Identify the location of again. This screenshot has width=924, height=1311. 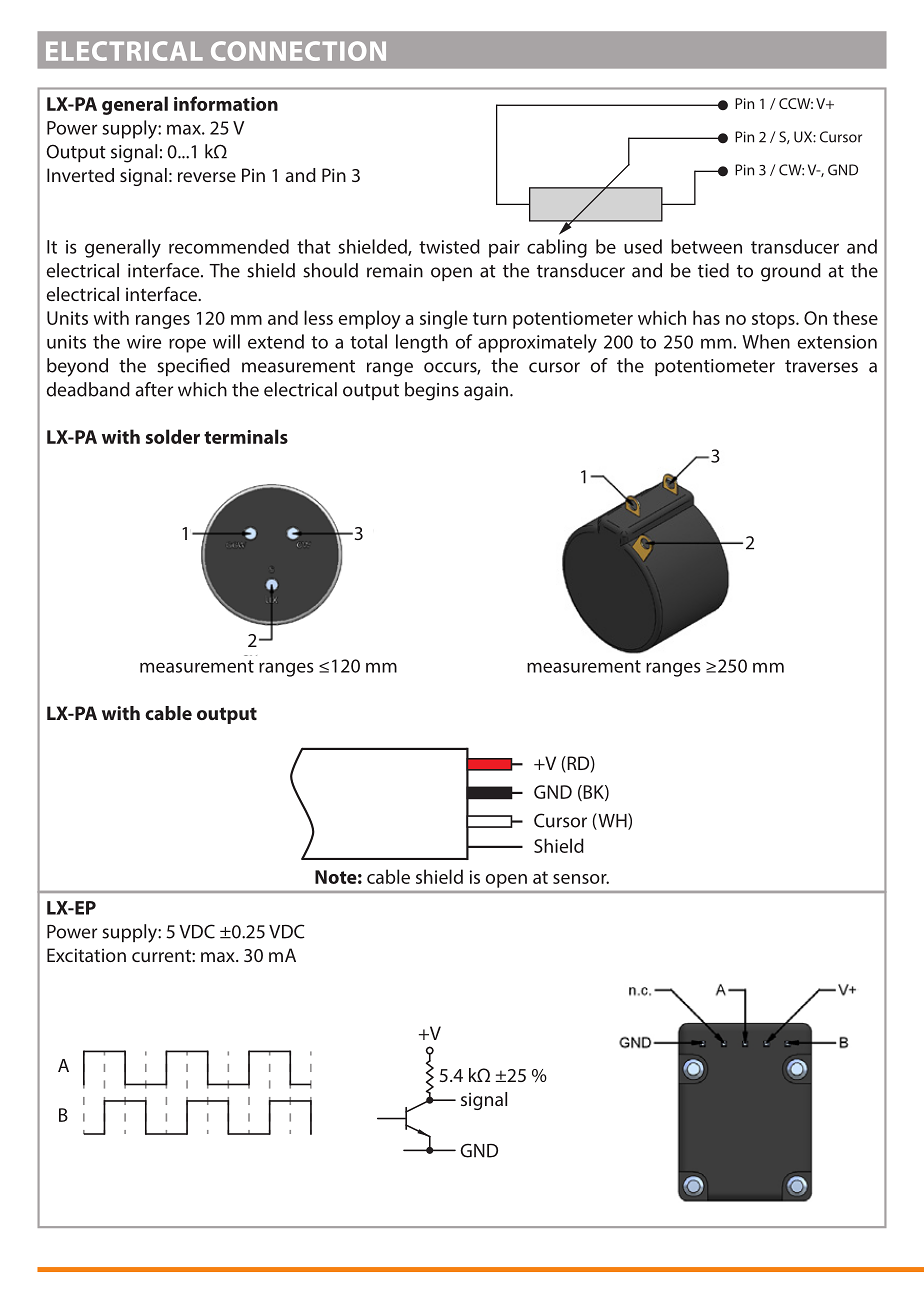
(486, 392).
